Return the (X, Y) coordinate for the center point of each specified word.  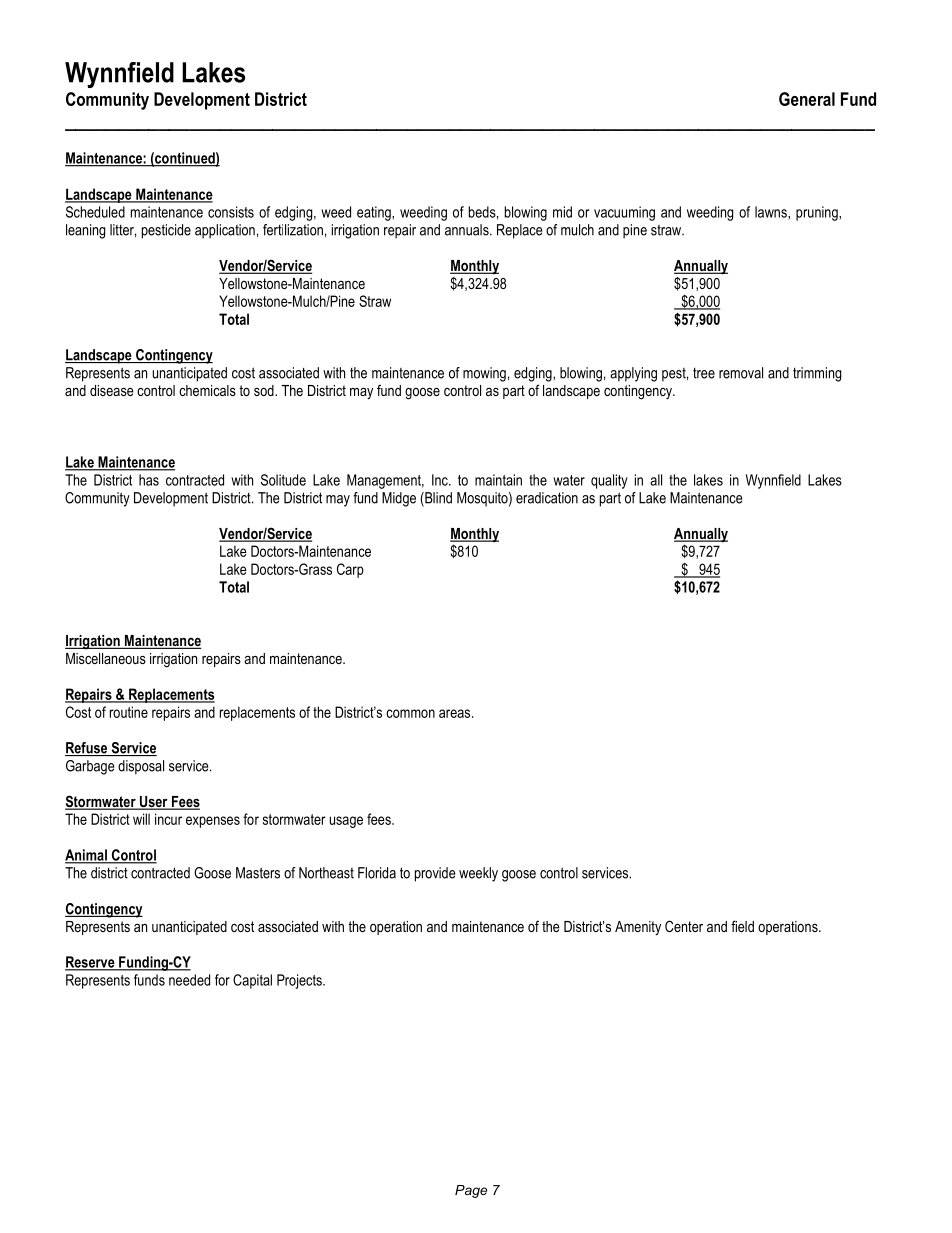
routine (129, 712)
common (410, 713)
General (807, 99)
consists (231, 212)
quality (609, 481)
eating (375, 213)
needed (189, 980)
